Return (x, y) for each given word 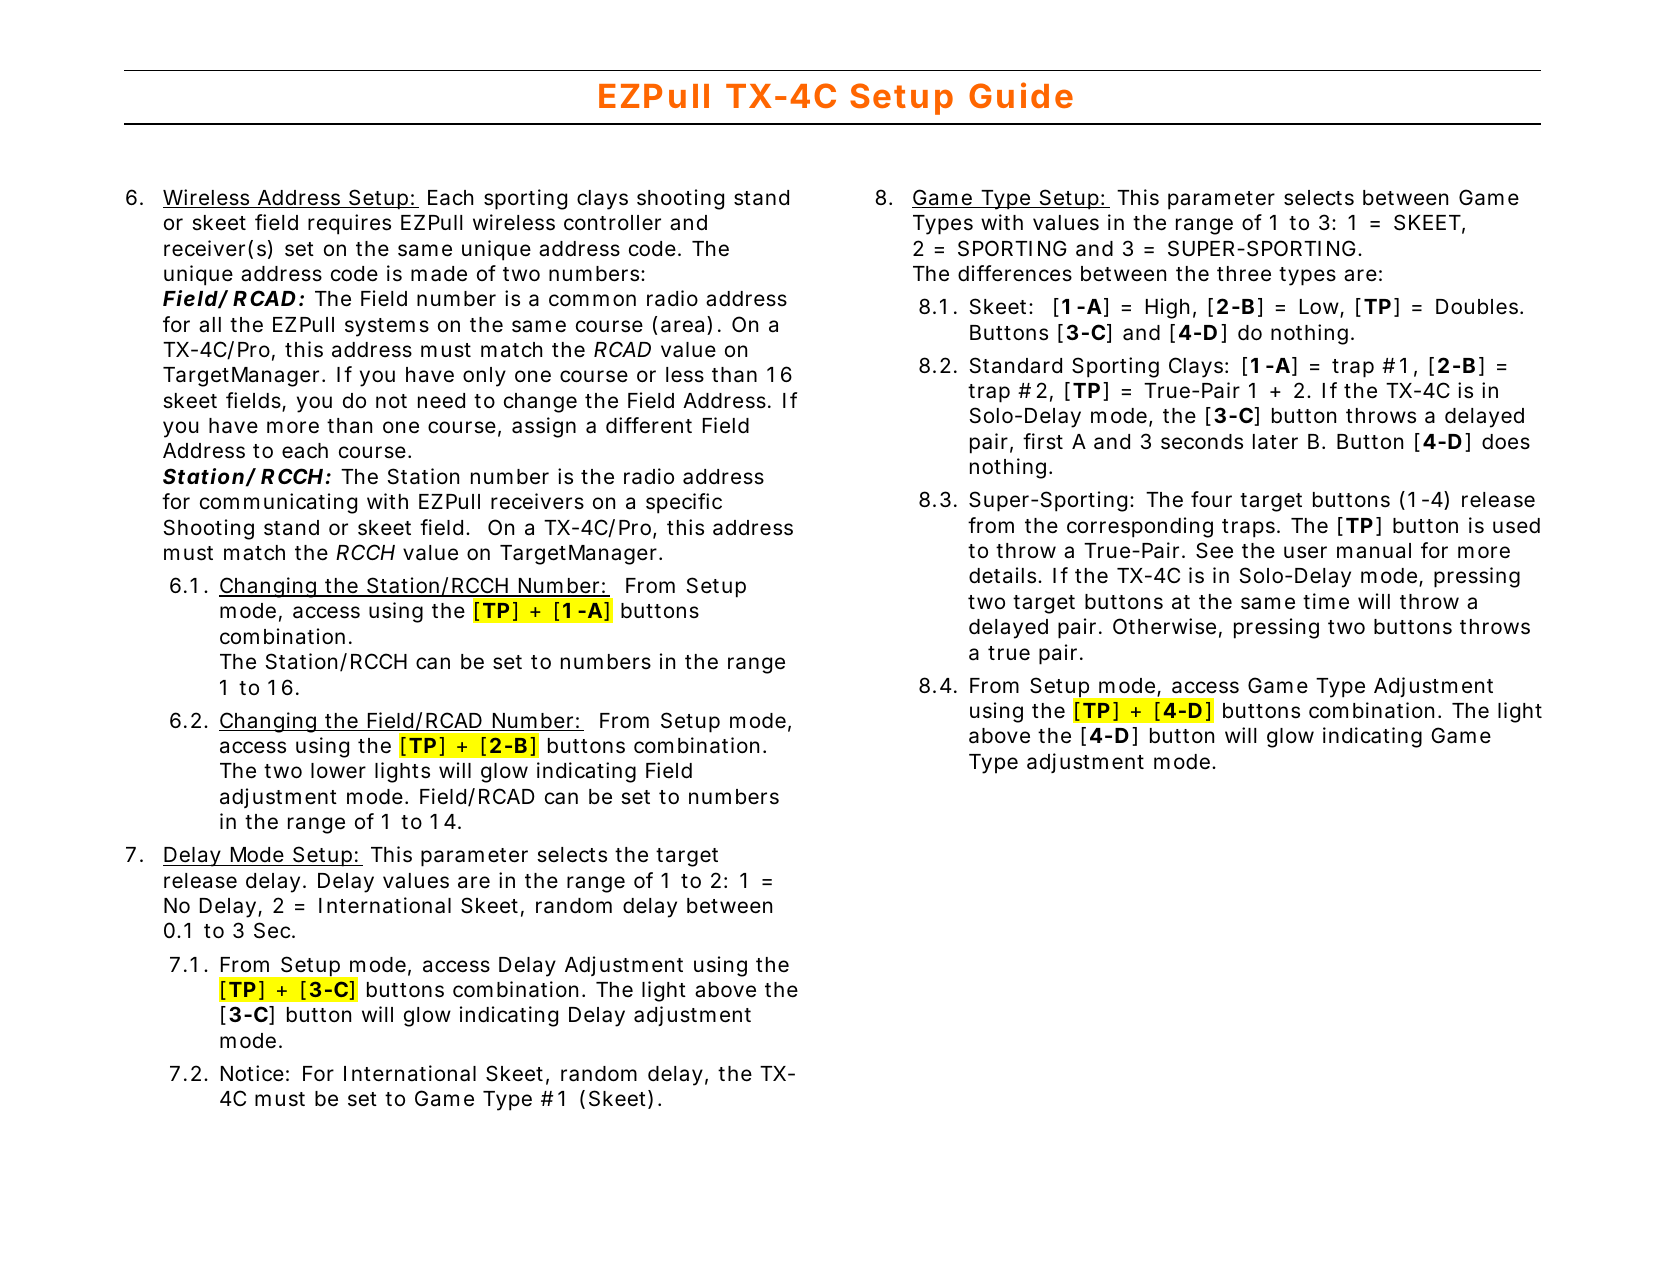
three (1244, 274)
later (1275, 442)
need (441, 401)
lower (338, 770)
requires (349, 224)
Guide (1021, 95)
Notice (252, 1073)
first (1043, 441)
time (1326, 601)
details (1004, 575)
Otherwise (1164, 626)
